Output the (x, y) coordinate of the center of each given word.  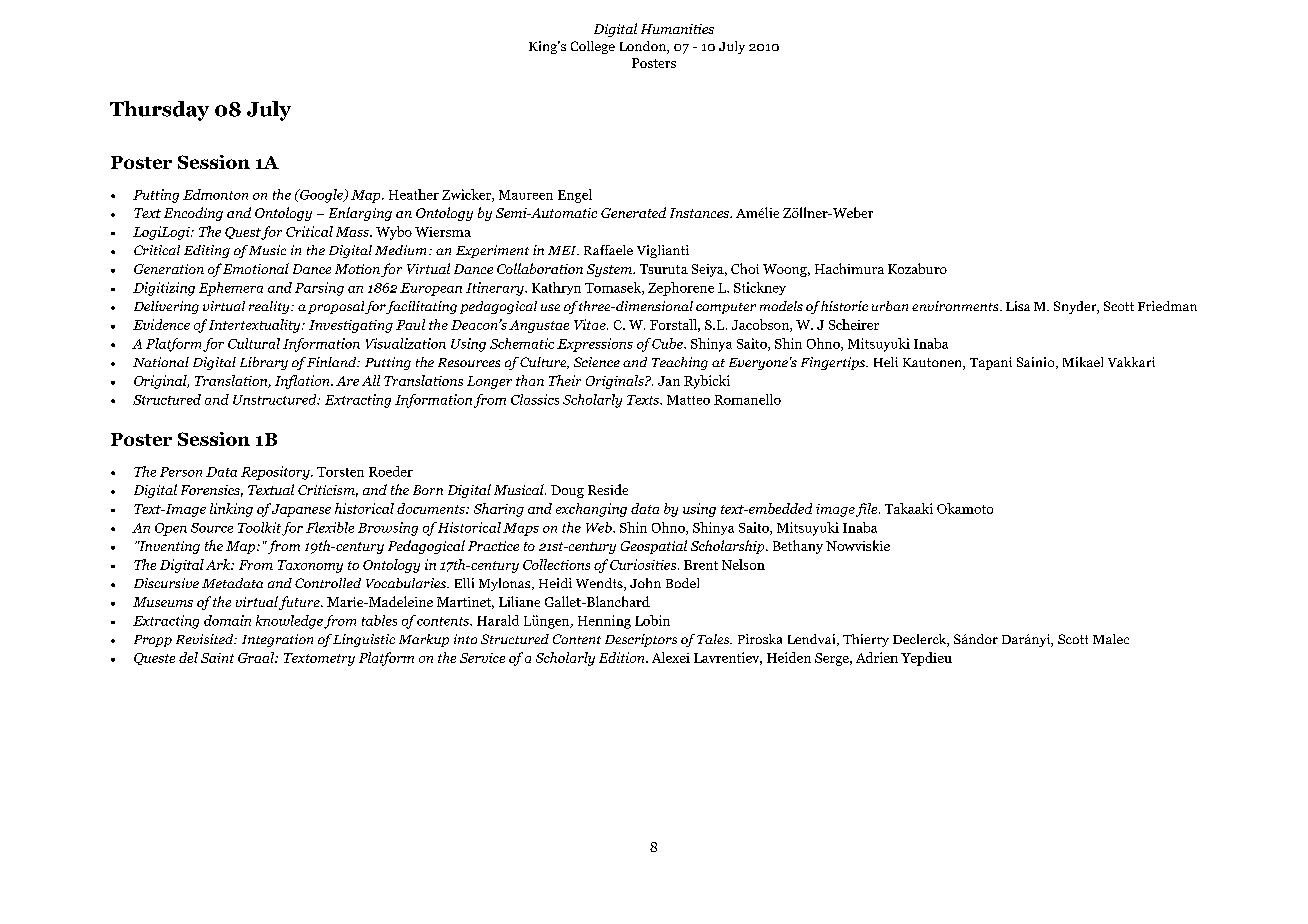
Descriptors (641, 640)
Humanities (677, 29)
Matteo (688, 400)
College (593, 47)
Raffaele (608, 250)
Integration (277, 640)
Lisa (1018, 306)
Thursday (159, 111)
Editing (207, 251)
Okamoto (965, 508)
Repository (276, 473)
